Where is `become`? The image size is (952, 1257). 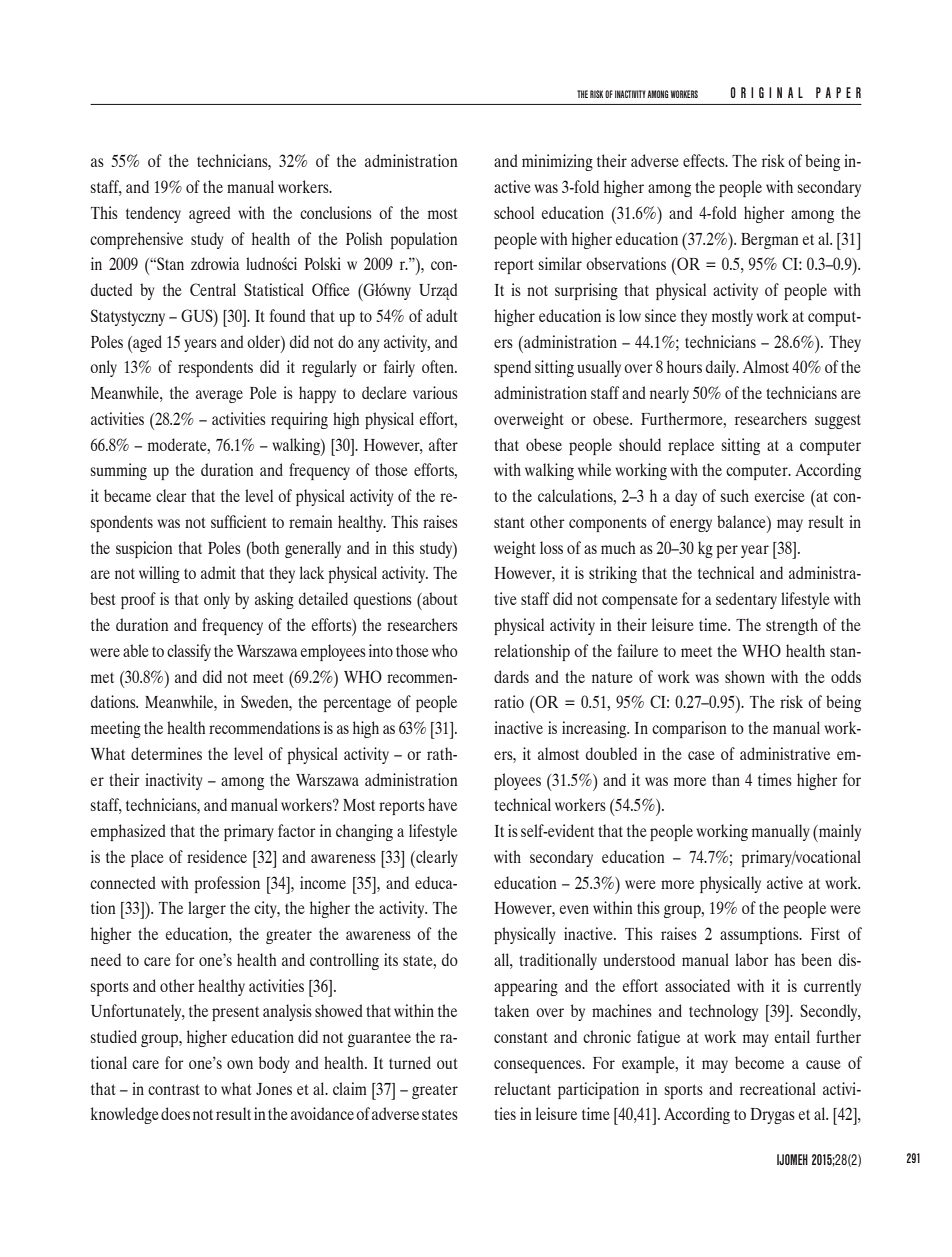 become is located at coordinates (759, 1062).
